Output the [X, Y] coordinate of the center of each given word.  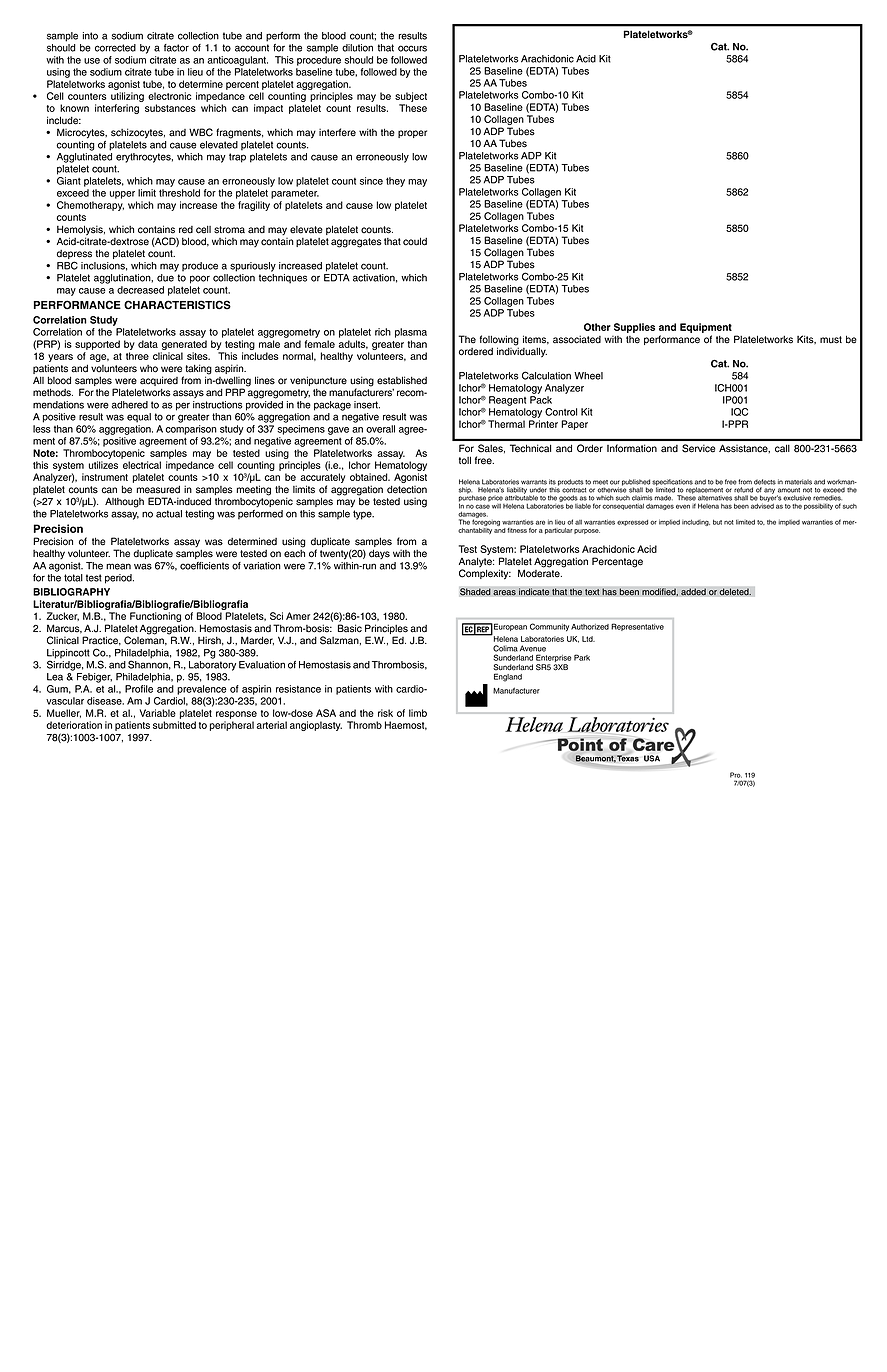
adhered [130, 405]
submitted [174, 725]
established [402, 380]
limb [418, 713]
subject [411, 97]
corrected [115, 48]
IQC [739, 412]
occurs [412, 48]
